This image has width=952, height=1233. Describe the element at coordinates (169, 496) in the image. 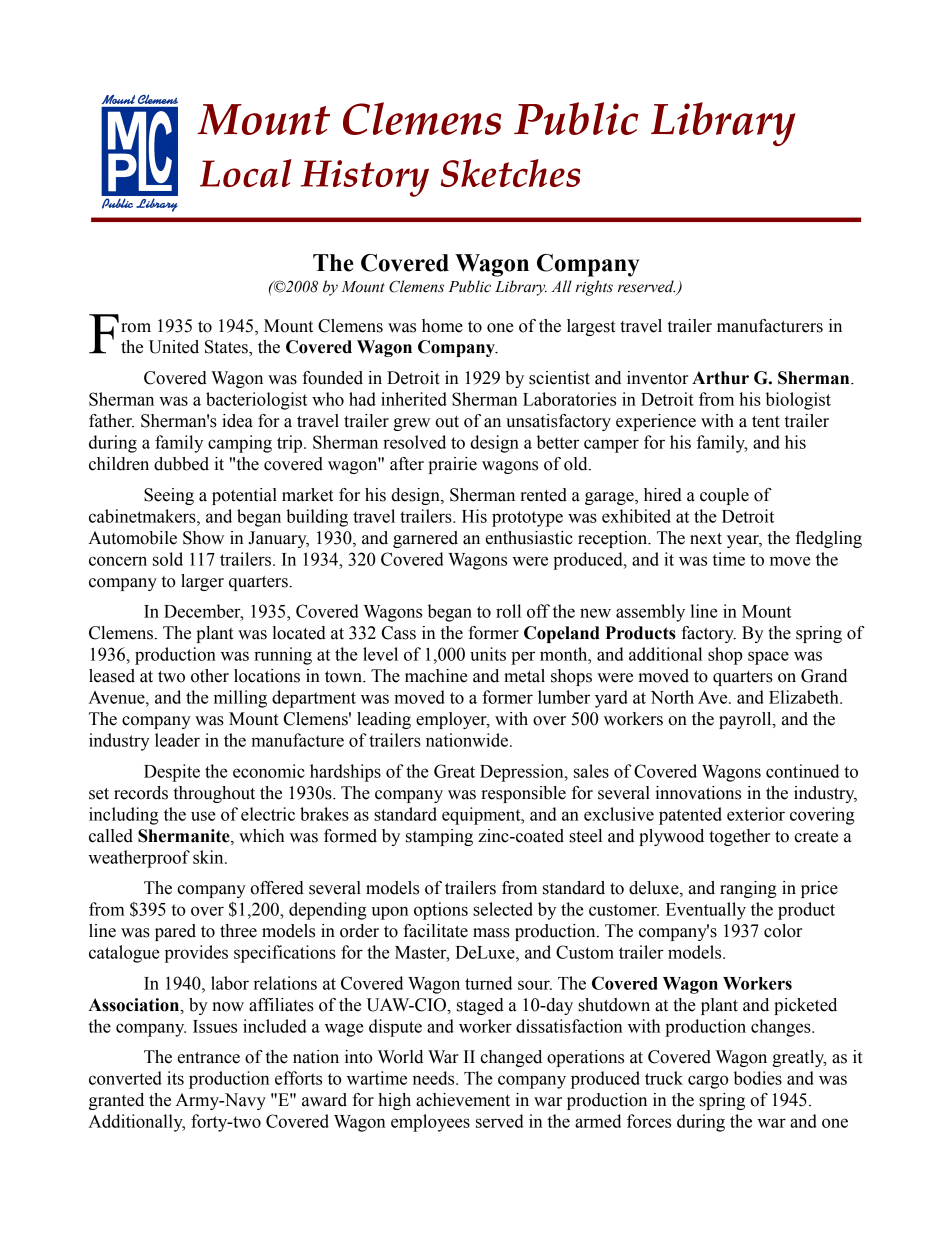

I see `Seeing` at that location.
